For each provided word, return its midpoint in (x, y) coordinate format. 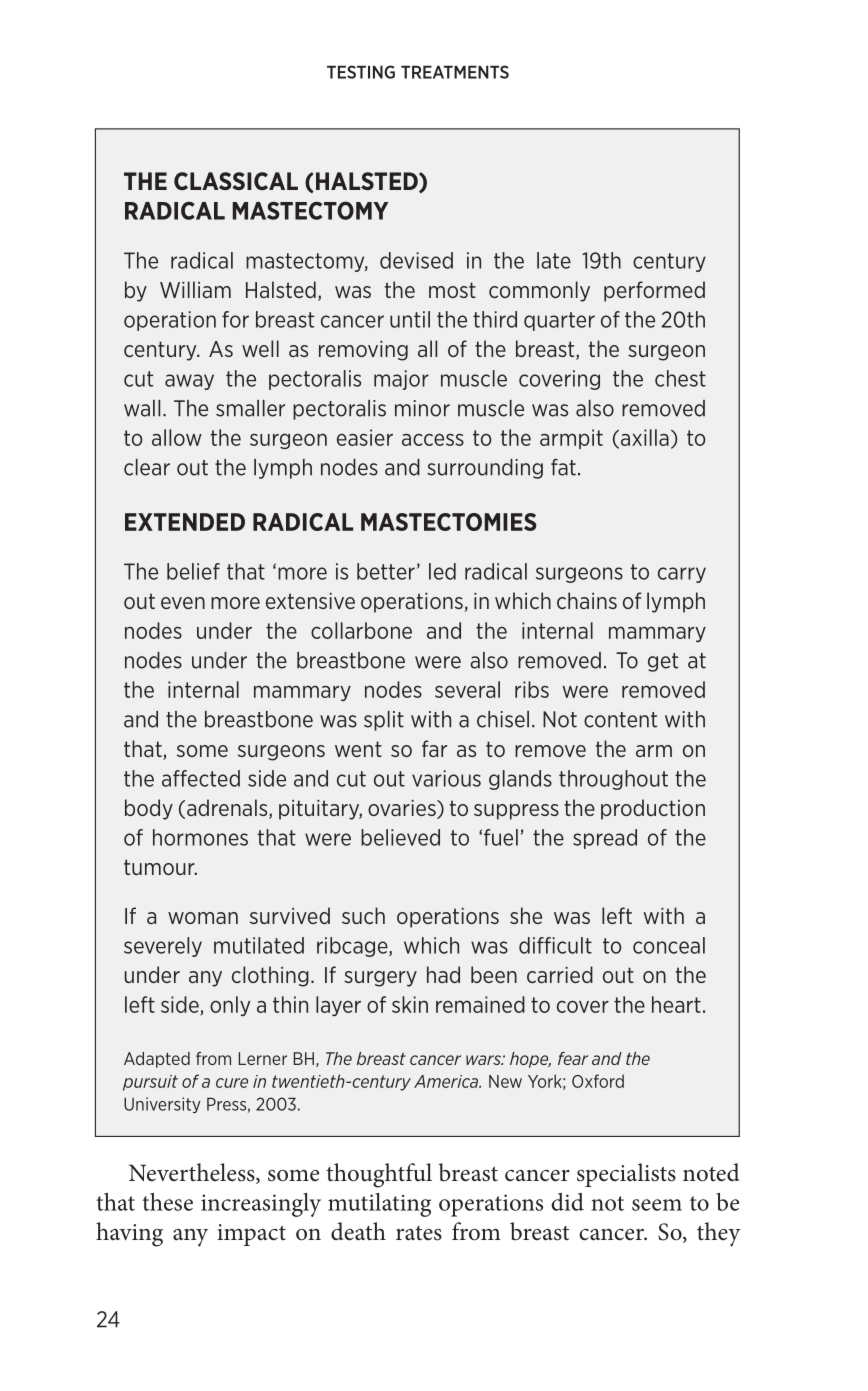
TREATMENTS (455, 72)
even (183, 603)
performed (654, 291)
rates (419, 1233)
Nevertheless (193, 1173)
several (467, 689)
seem (657, 1205)
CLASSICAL (236, 181)
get (663, 662)
